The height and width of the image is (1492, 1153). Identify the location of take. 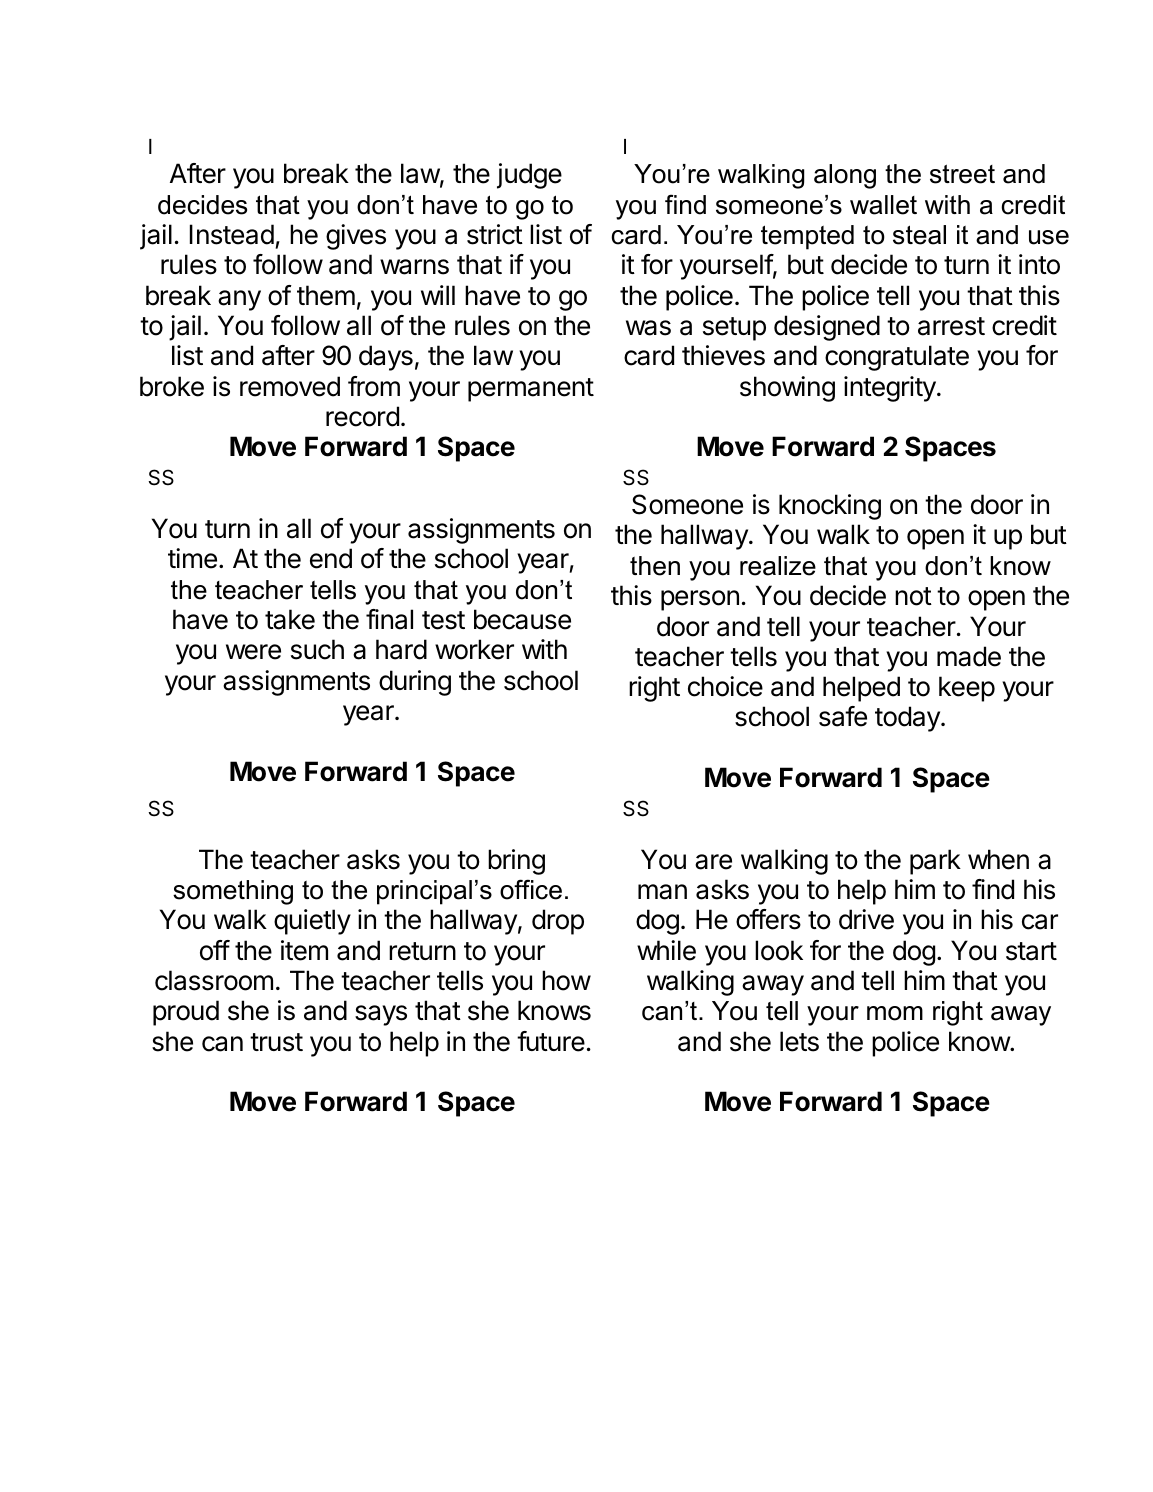
(290, 619).
